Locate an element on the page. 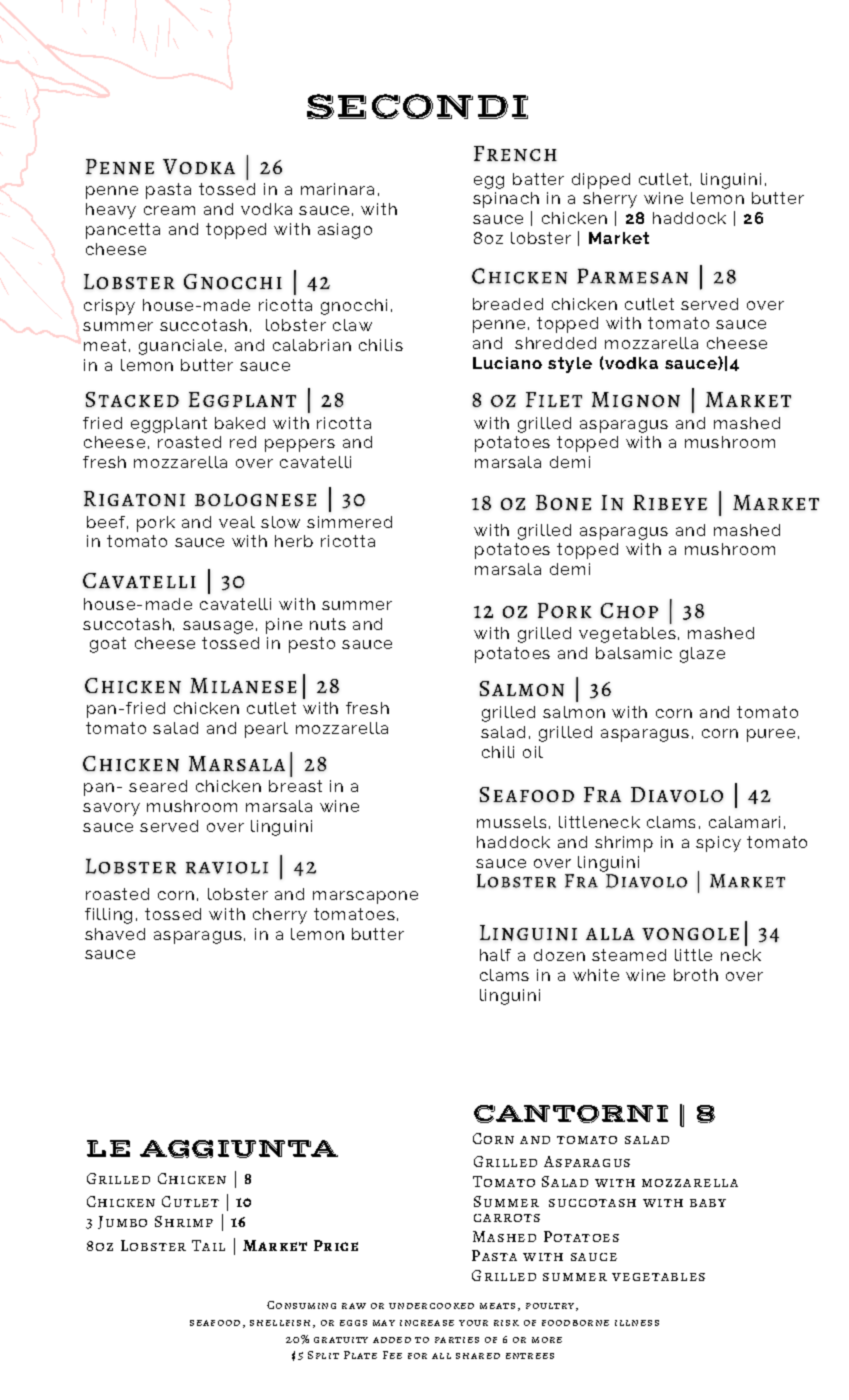 The height and width of the page is (1400, 849). marinara is located at coordinates (337, 189).
